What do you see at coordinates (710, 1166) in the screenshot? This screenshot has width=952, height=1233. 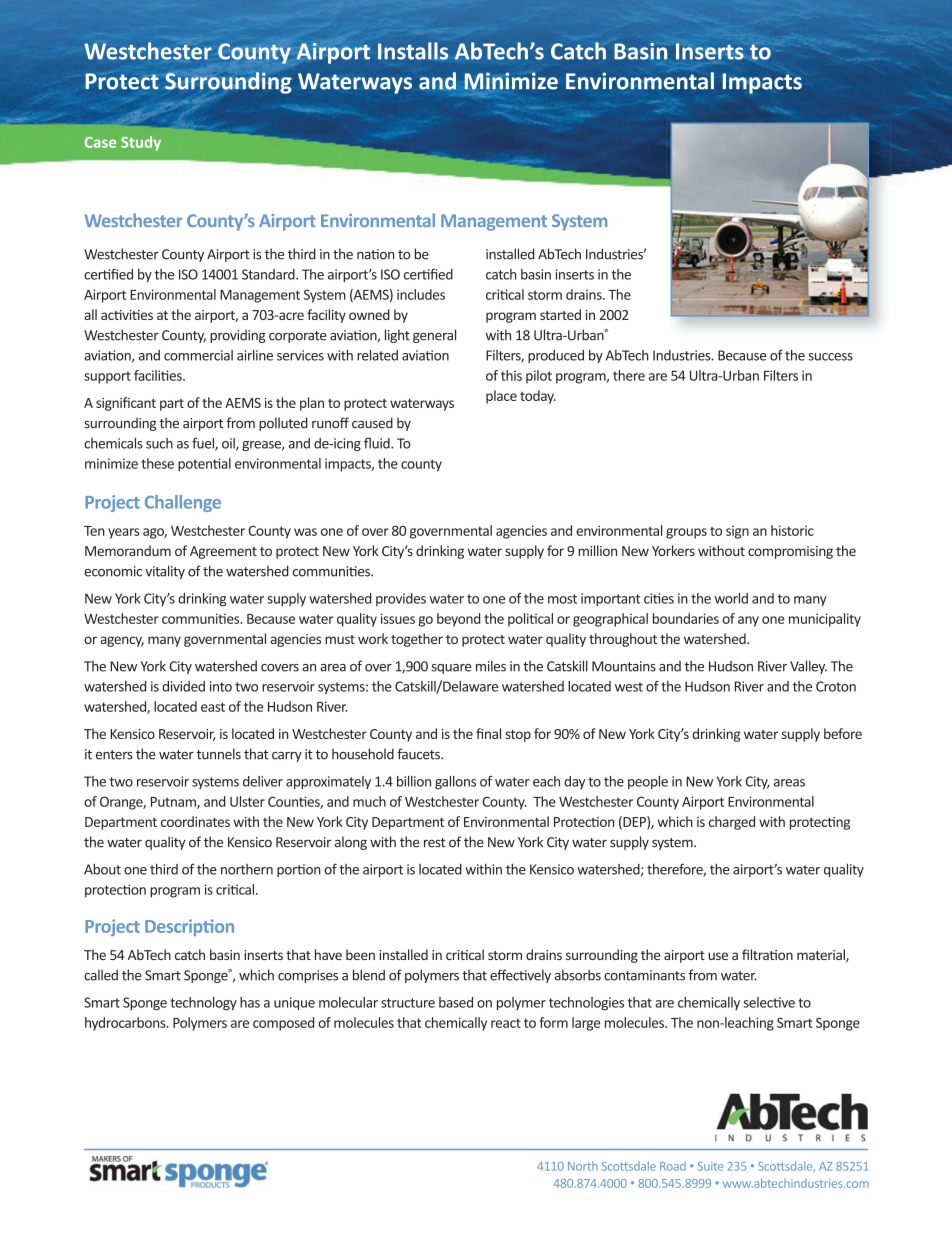 I see `Suite` at bounding box center [710, 1166].
